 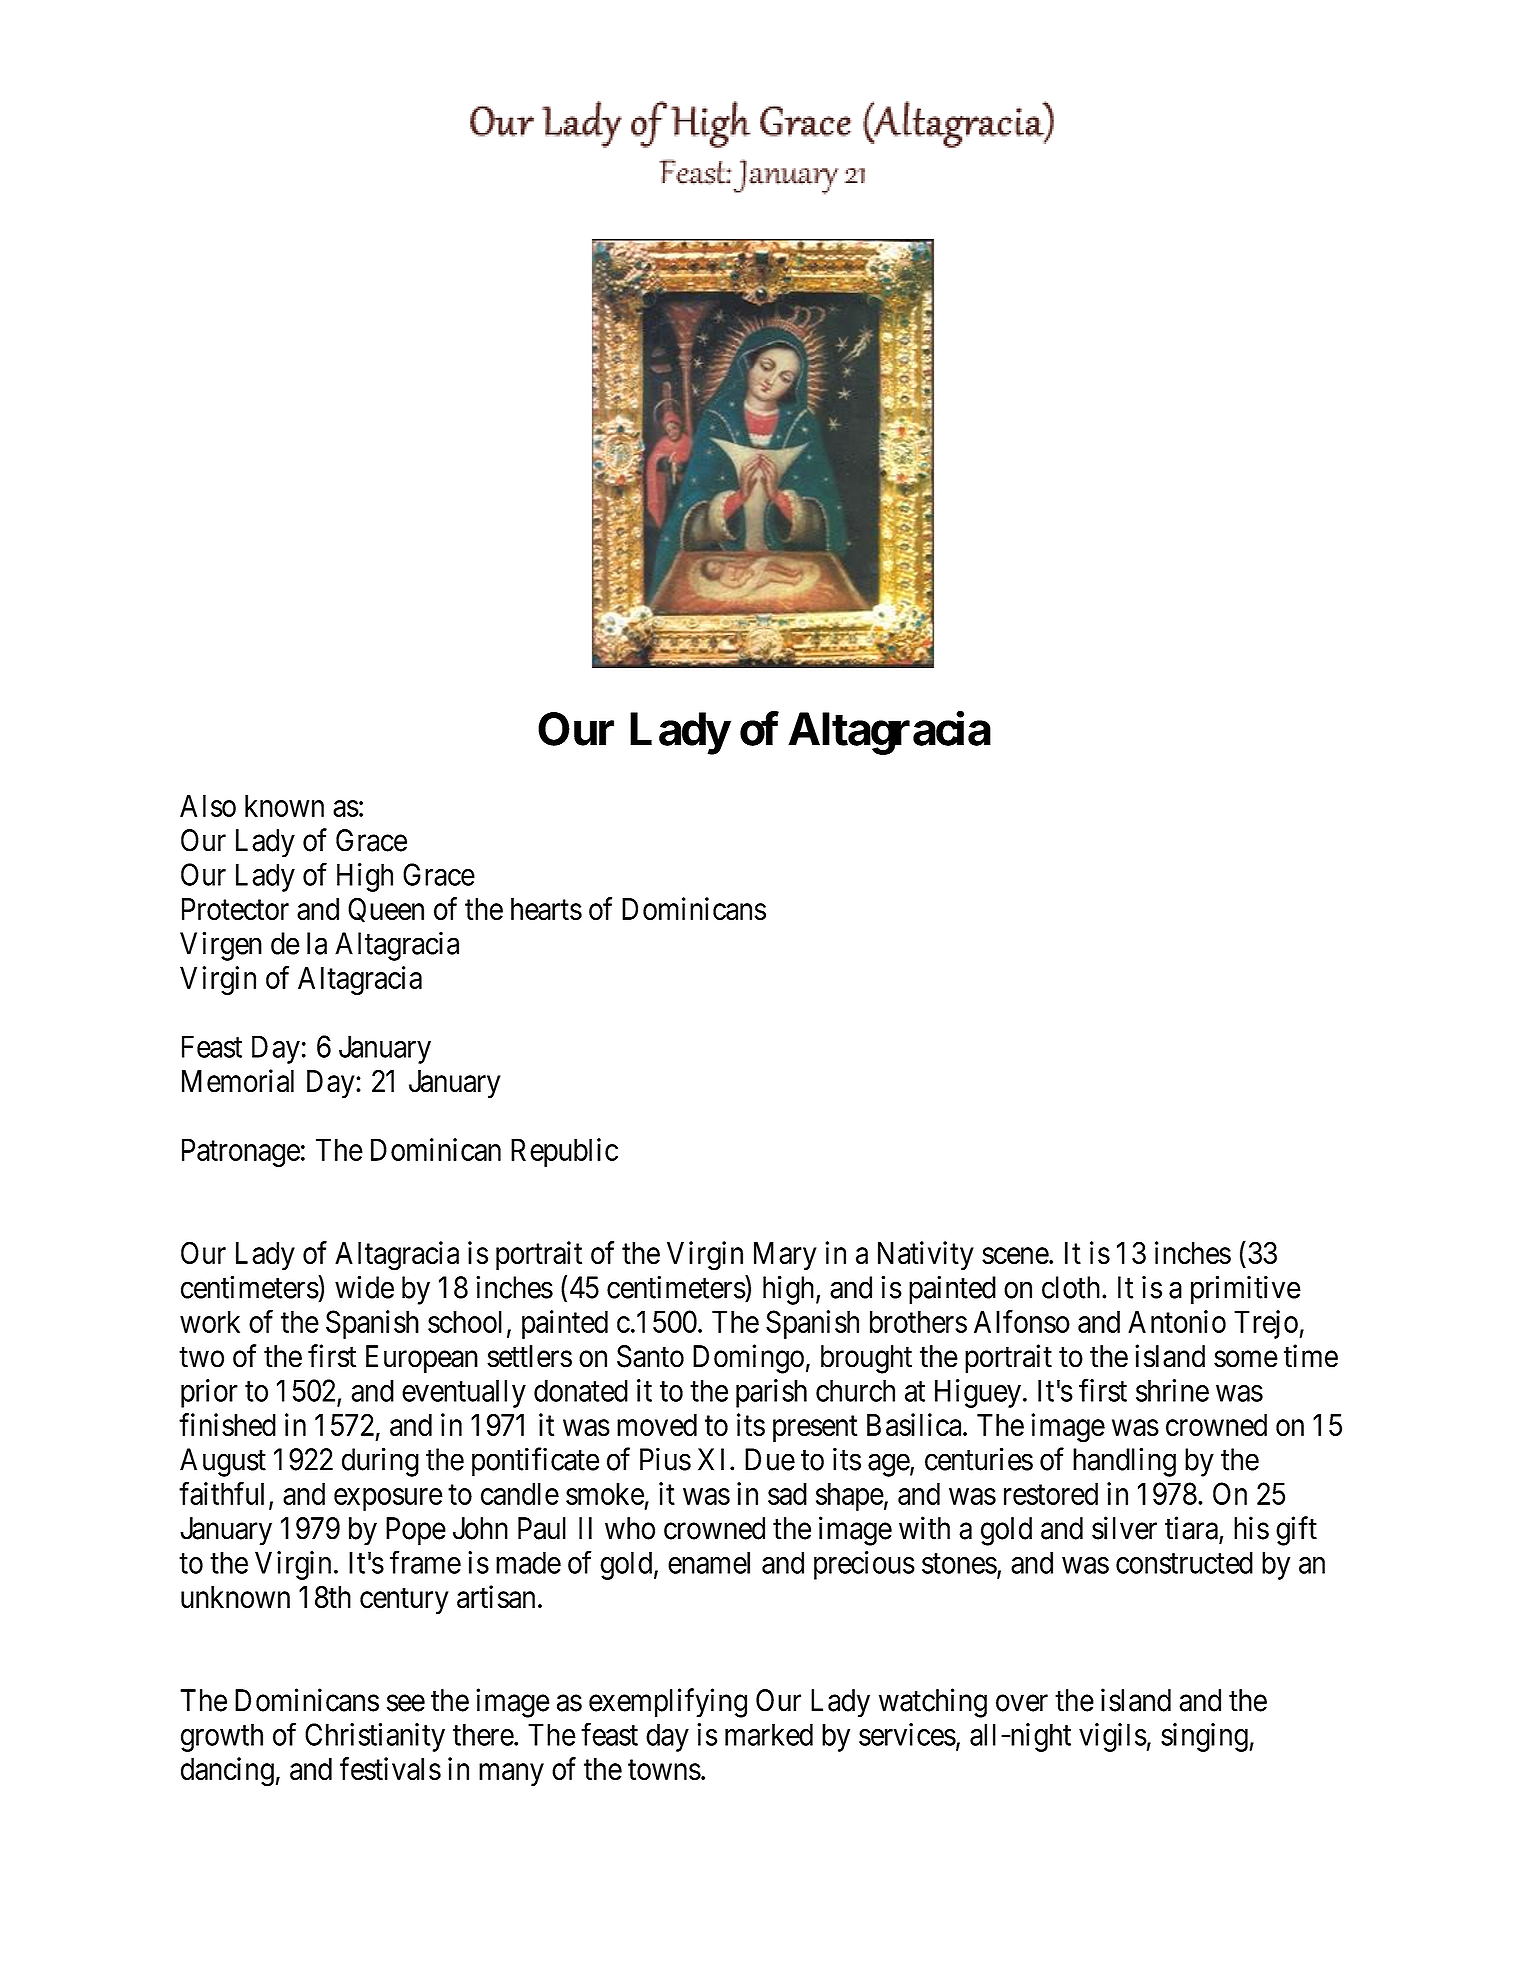 What do you see at coordinates (1016, 1256) in the image?
I see `scene` at bounding box center [1016, 1256].
